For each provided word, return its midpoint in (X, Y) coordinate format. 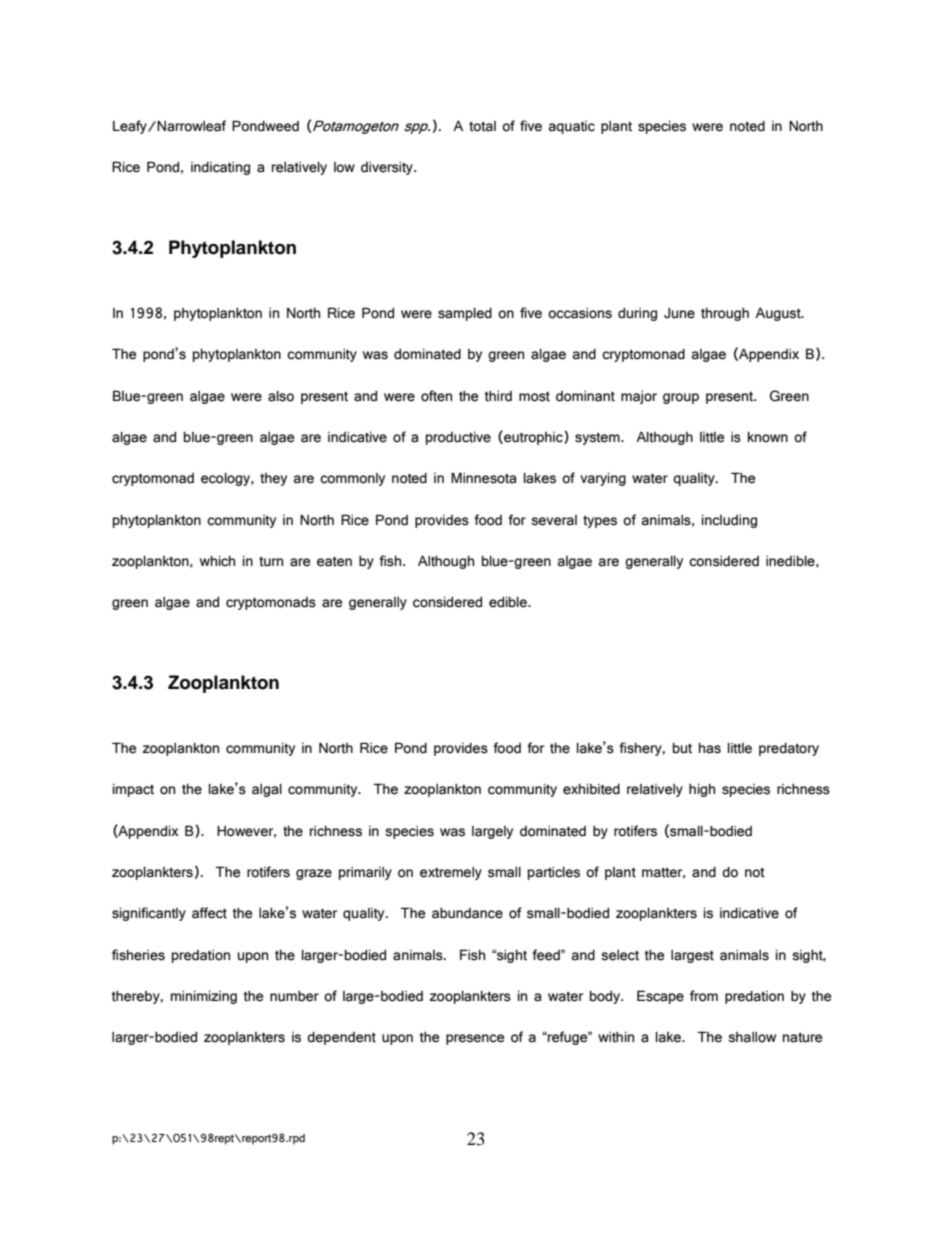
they (273, 479)
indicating (220, 168)
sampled (465, 314)
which (217, 561)
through (725, 314)
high (702, 790)
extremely (451, 873)
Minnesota (483, 478)
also (281, 396)
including (729, 521)
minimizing (204, 997)
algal (267, 790)
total (482, 126)
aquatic (572, 127)
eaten (334, 561)
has (710, 748)
